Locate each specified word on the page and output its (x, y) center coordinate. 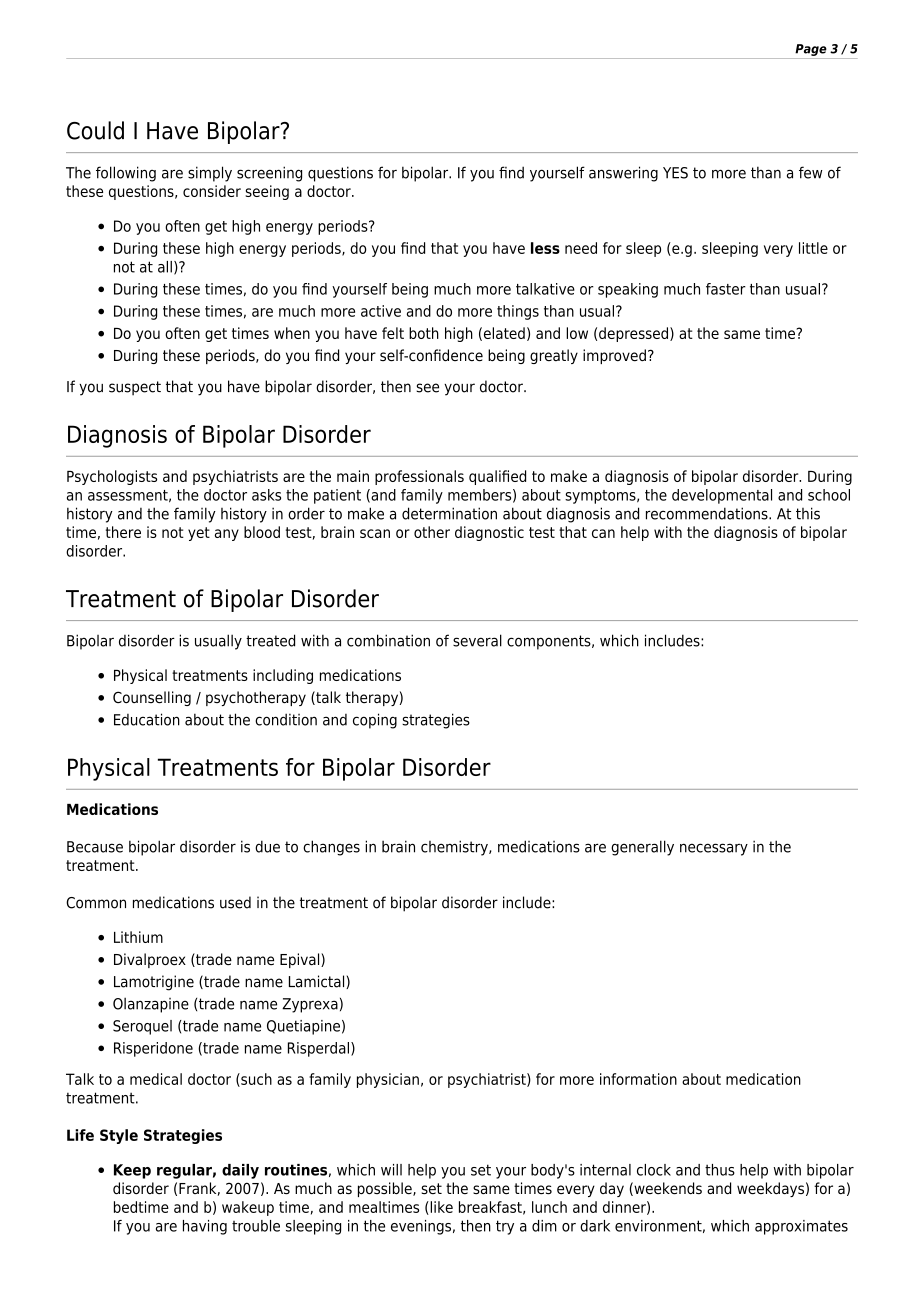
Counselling (152, 698)
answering (623, 174)
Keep (132, 1171)
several (477, 640)
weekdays (770, 1189)
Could (95, 130)
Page (811, 50)
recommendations (708, 513)
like (440, 1208)
